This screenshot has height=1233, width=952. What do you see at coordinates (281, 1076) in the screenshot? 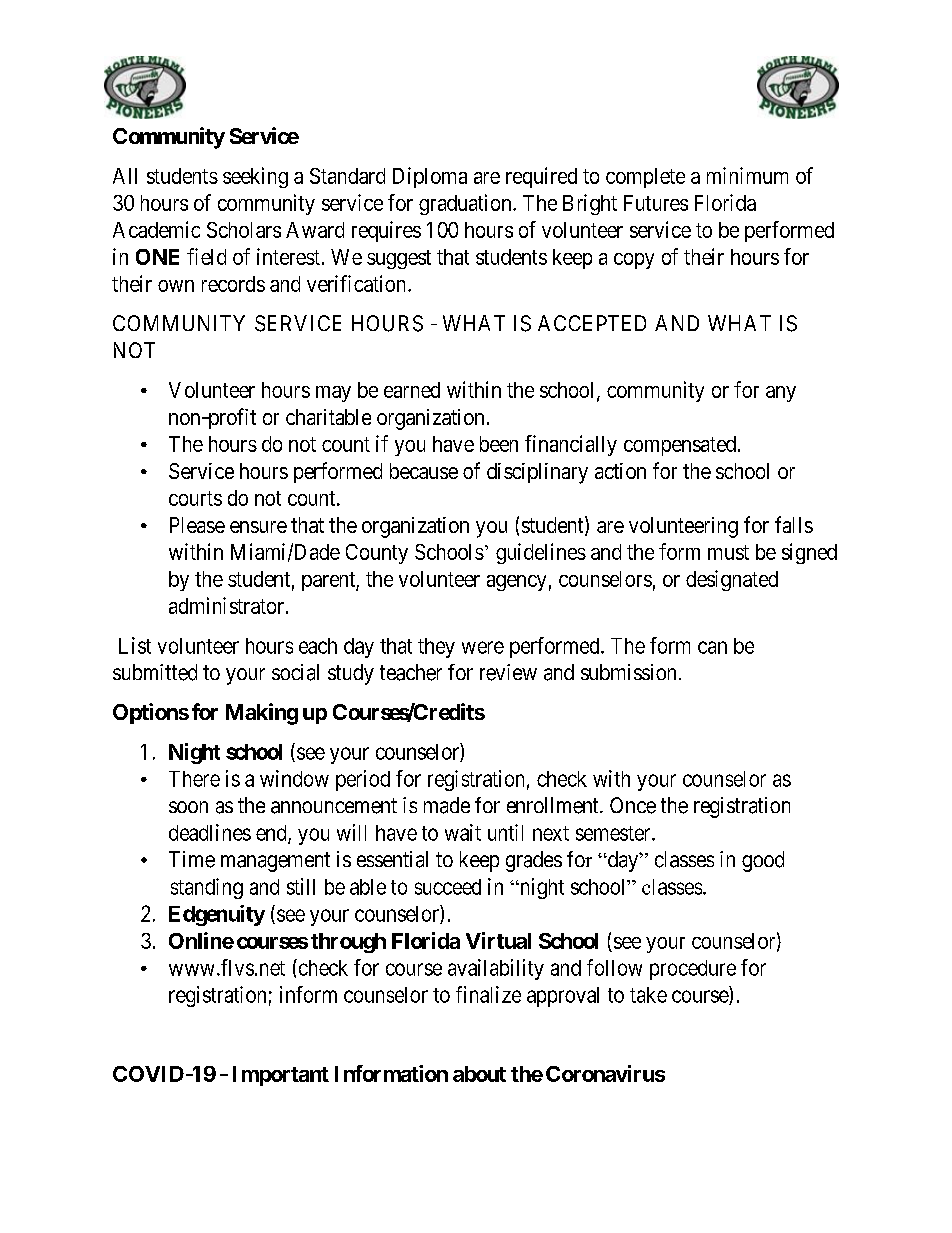
I see `Important` at bounding box center [281, 1076].
